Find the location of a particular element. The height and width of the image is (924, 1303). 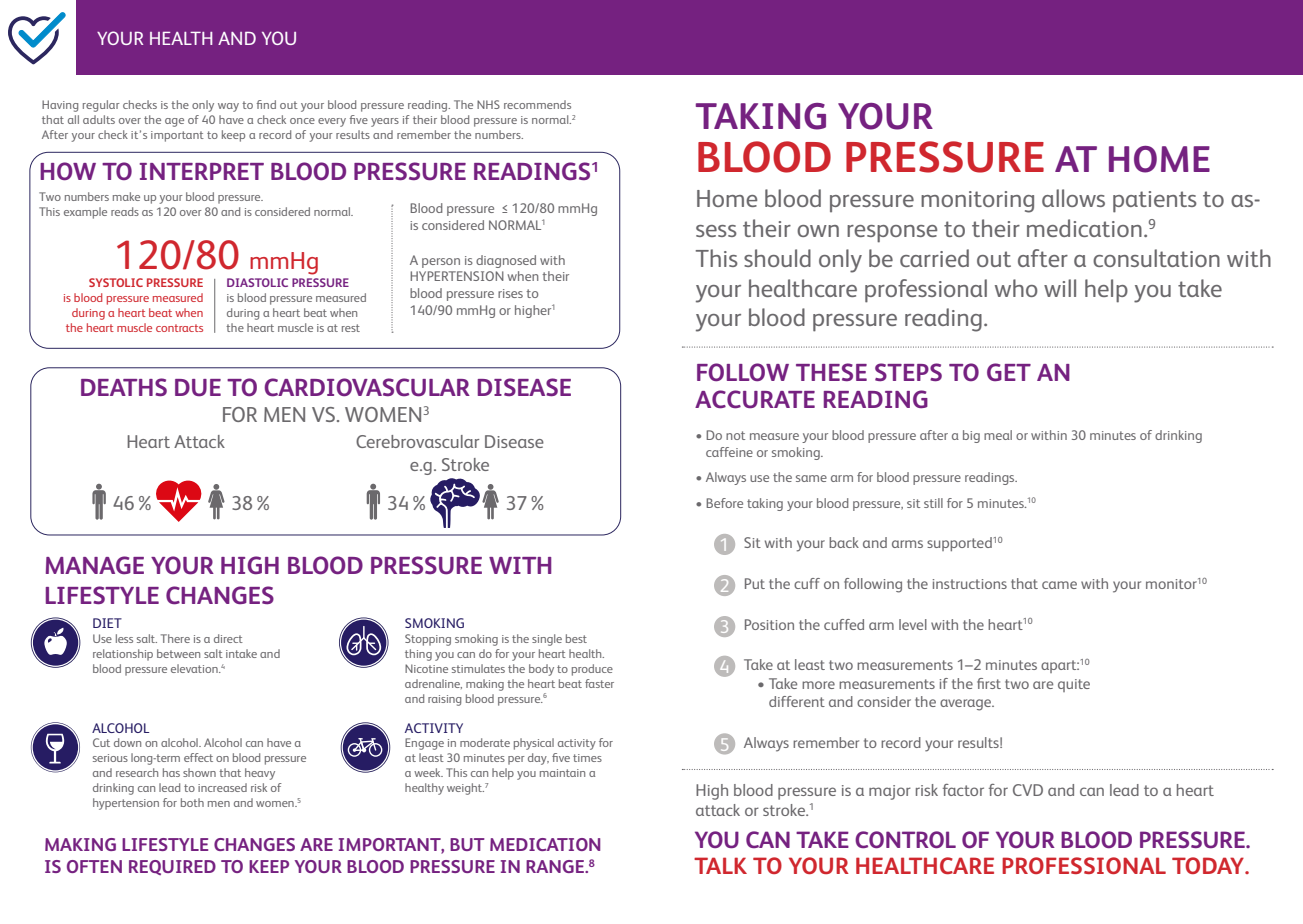

recommends is located at coordinates (537, 104).
